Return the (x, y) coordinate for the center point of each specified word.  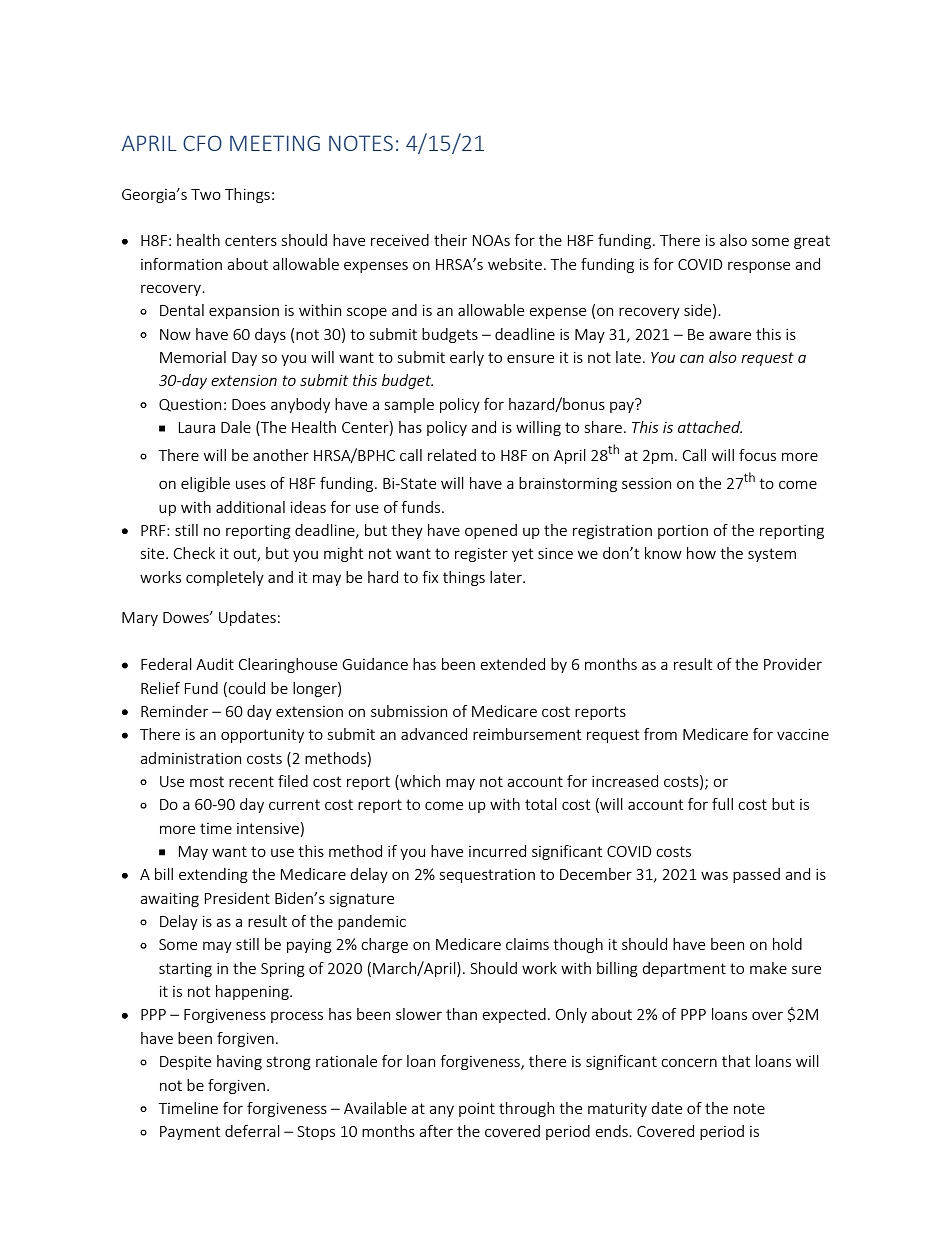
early (467, 358)
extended (512, 664)
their (450, 240)
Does (249, 404)
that (736, 1061)
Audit (215, 664)
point (477, 1110)
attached (710, 427)
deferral (252, 1131)
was (714, 875)
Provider (793, 664)
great (812, 242)
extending (213, 875)
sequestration (487, 876)
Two (206, 194)
